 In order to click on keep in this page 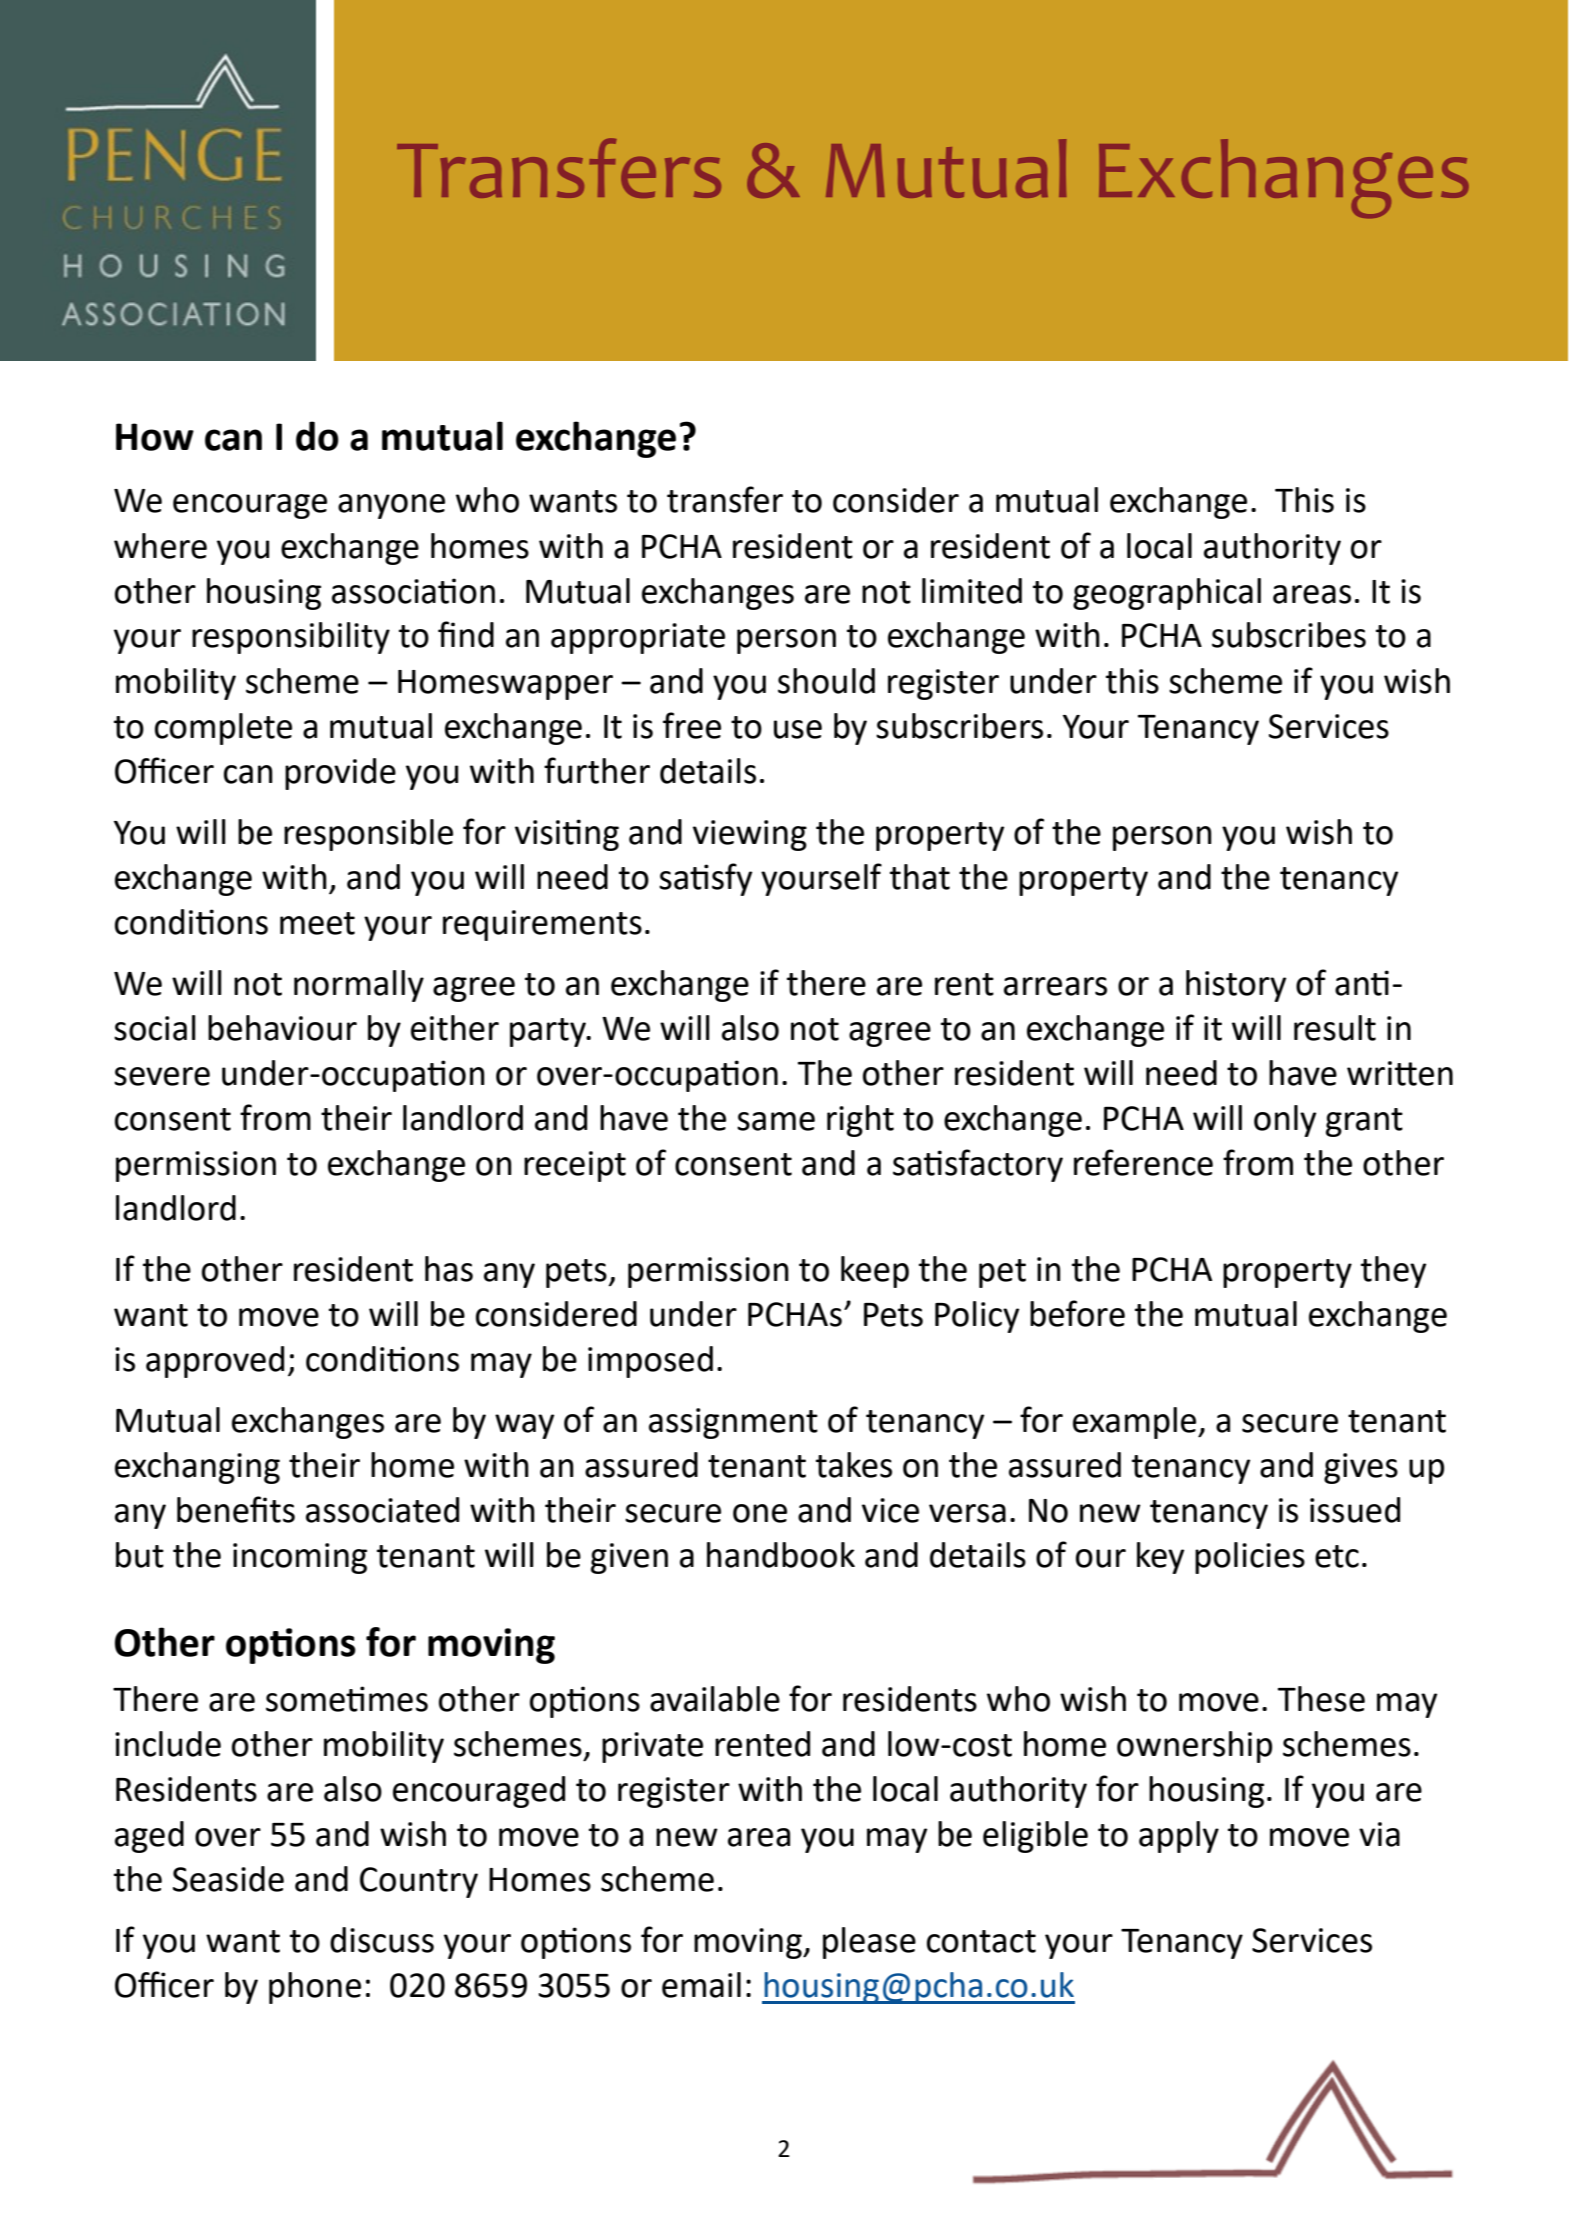, I will do `click(875, 1272)`.
